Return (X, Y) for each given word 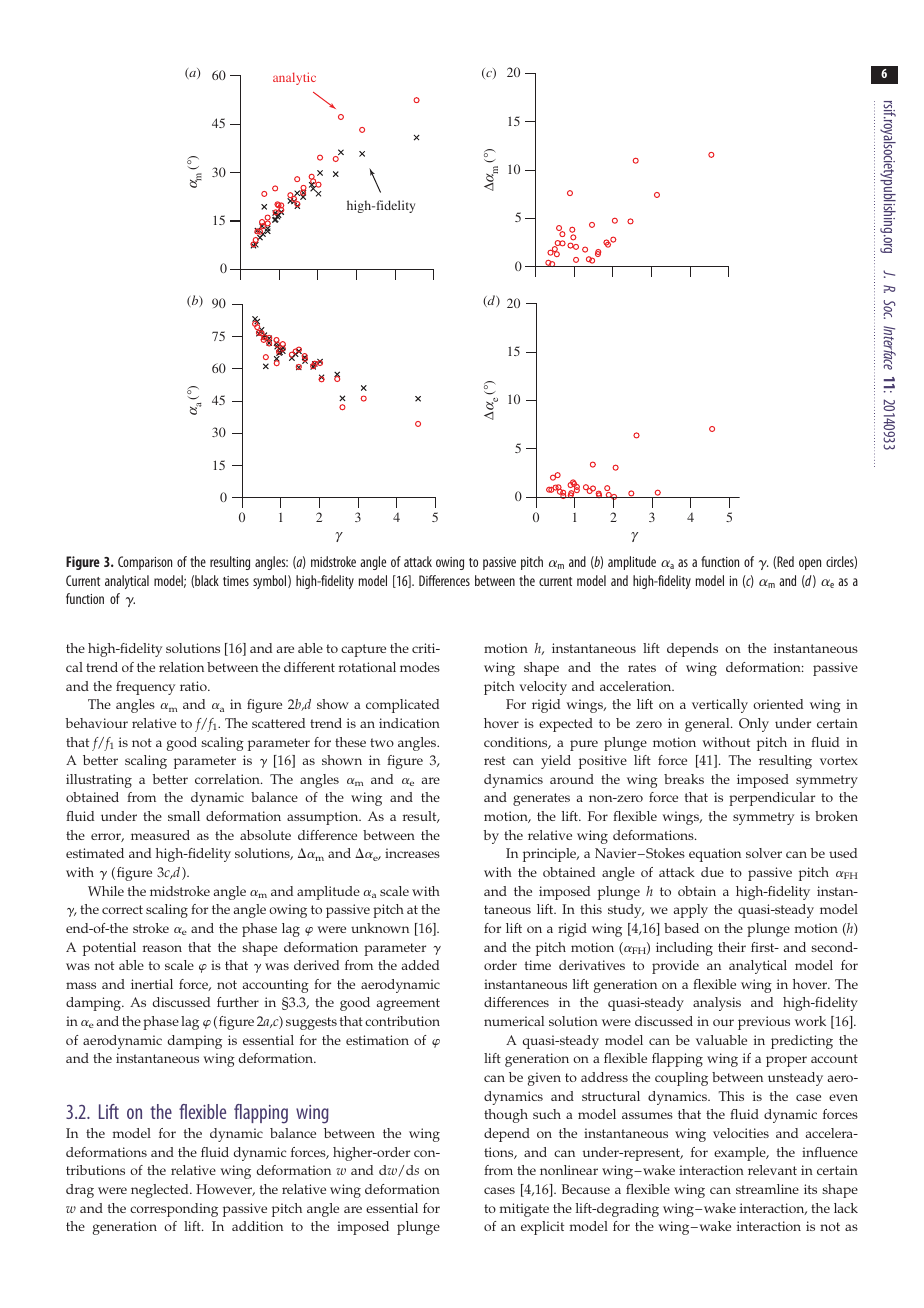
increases (412, 853)
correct (122, 909)
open (810, 564)
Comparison (145, 563)
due (712, 872)
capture (363, 650)
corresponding (174, 1210)
